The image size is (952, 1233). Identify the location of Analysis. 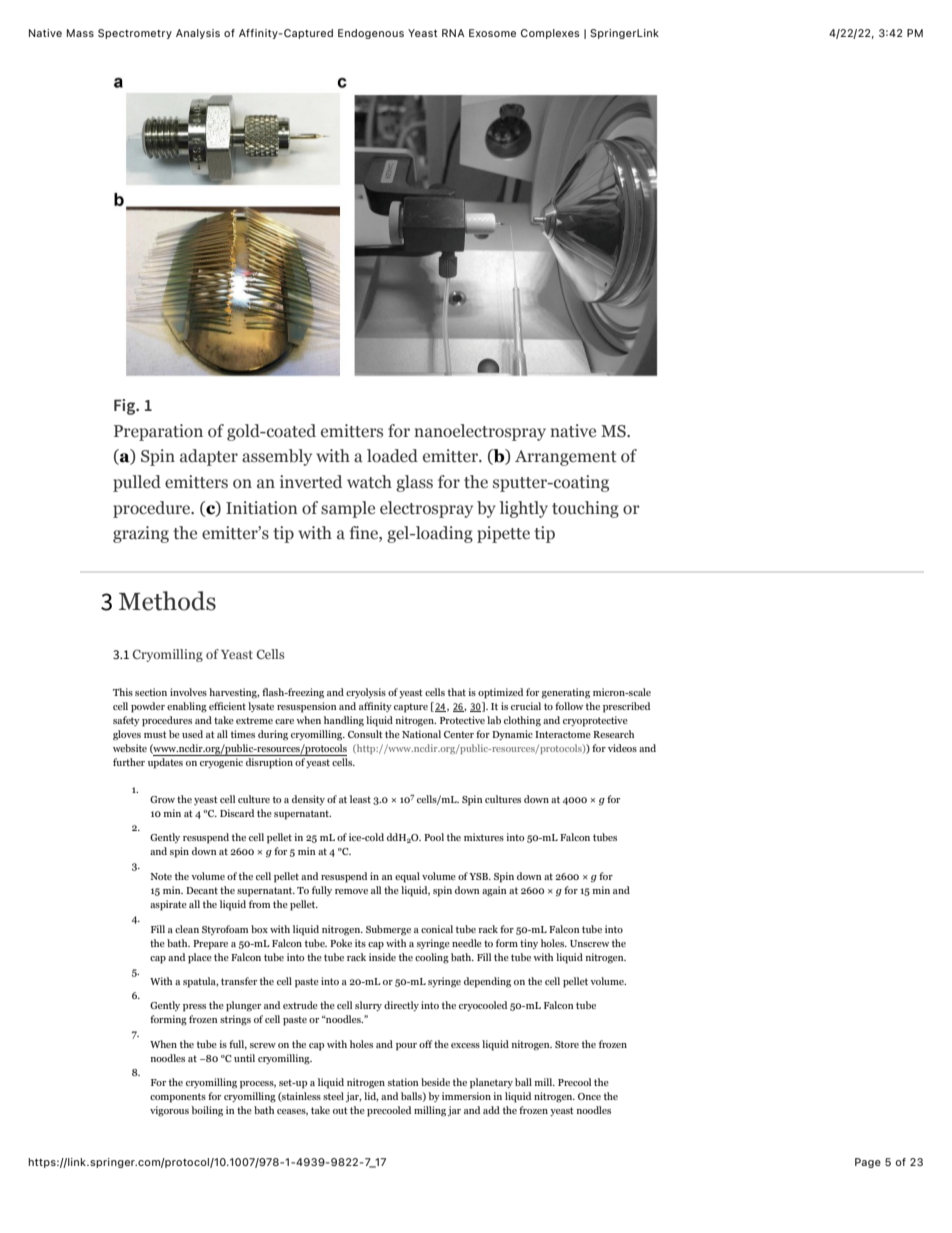
(198, 34).
